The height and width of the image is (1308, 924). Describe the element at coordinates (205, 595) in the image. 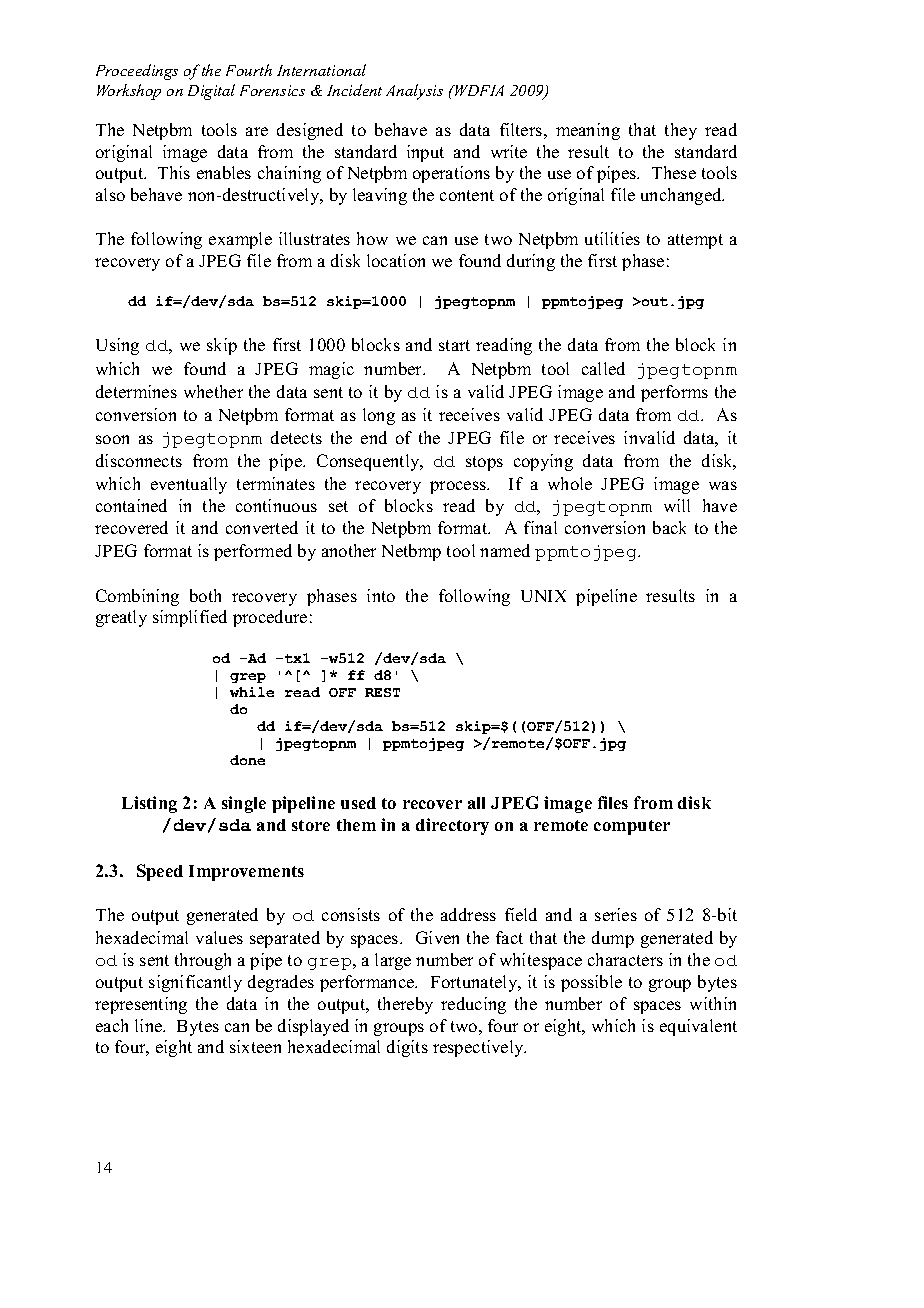

I see `both` at that location.
